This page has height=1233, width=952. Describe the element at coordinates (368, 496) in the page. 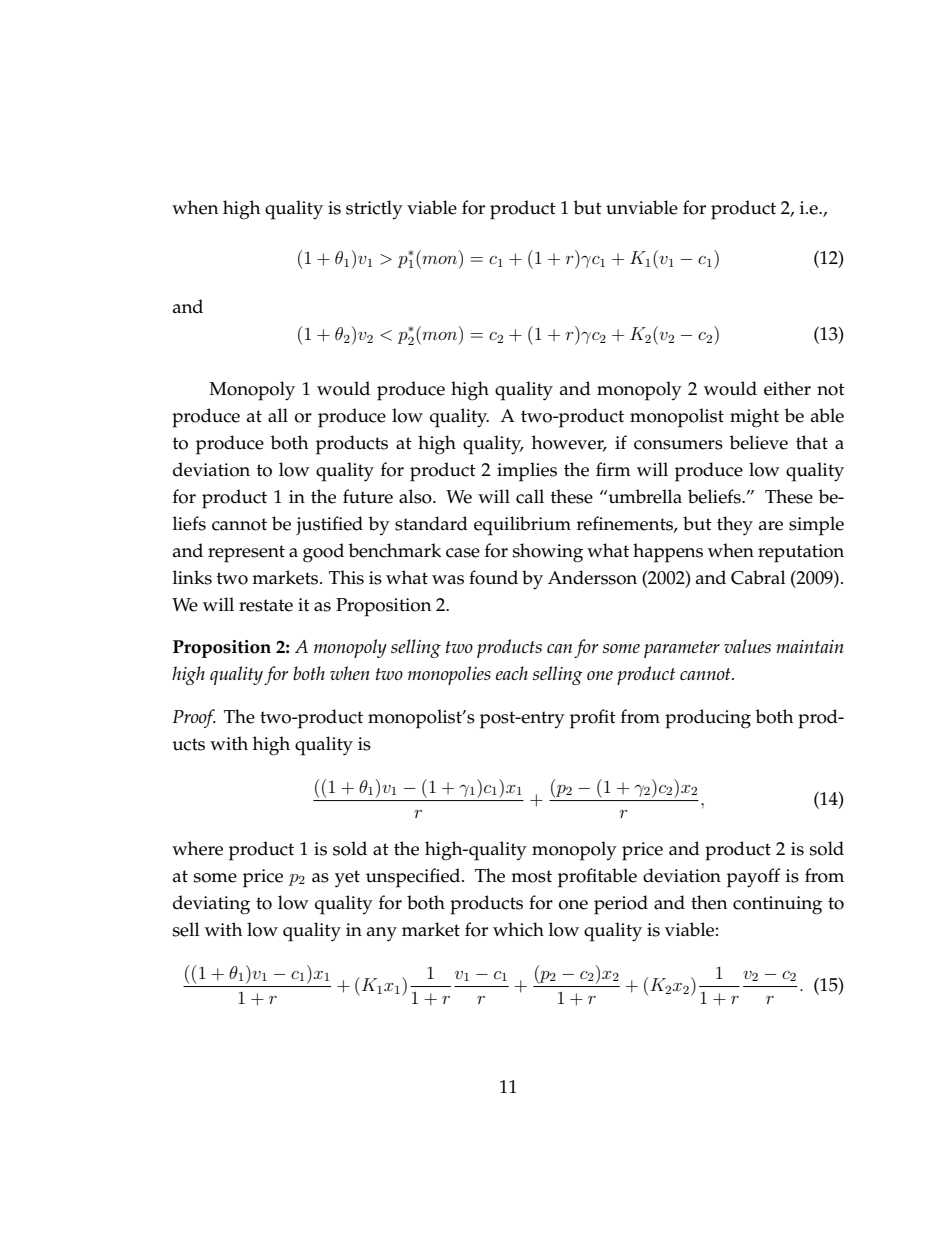

I see `future` at that location.
